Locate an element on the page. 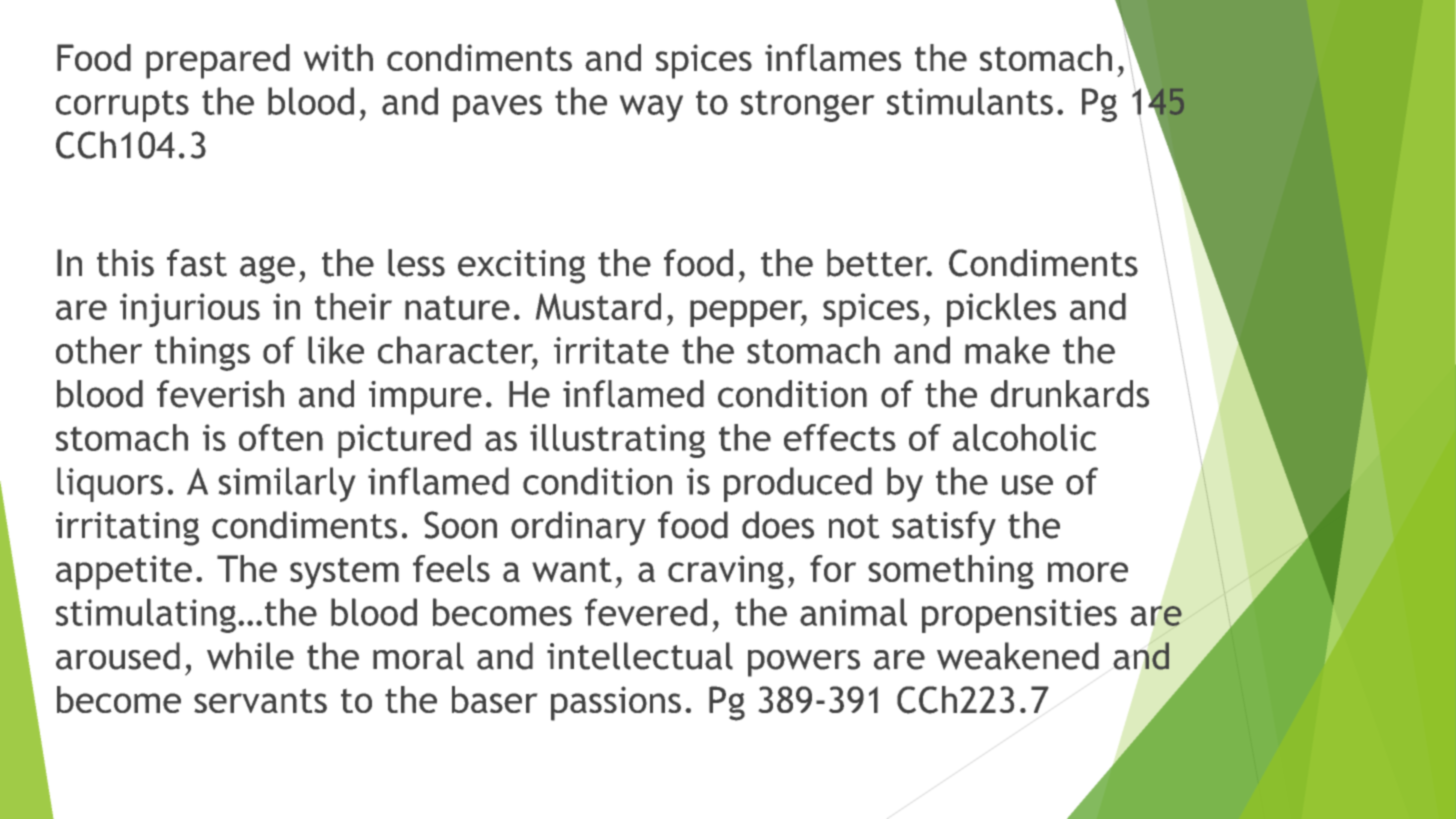 The image size is (1456, 819). irritate is located at coordinates (611, 350).
